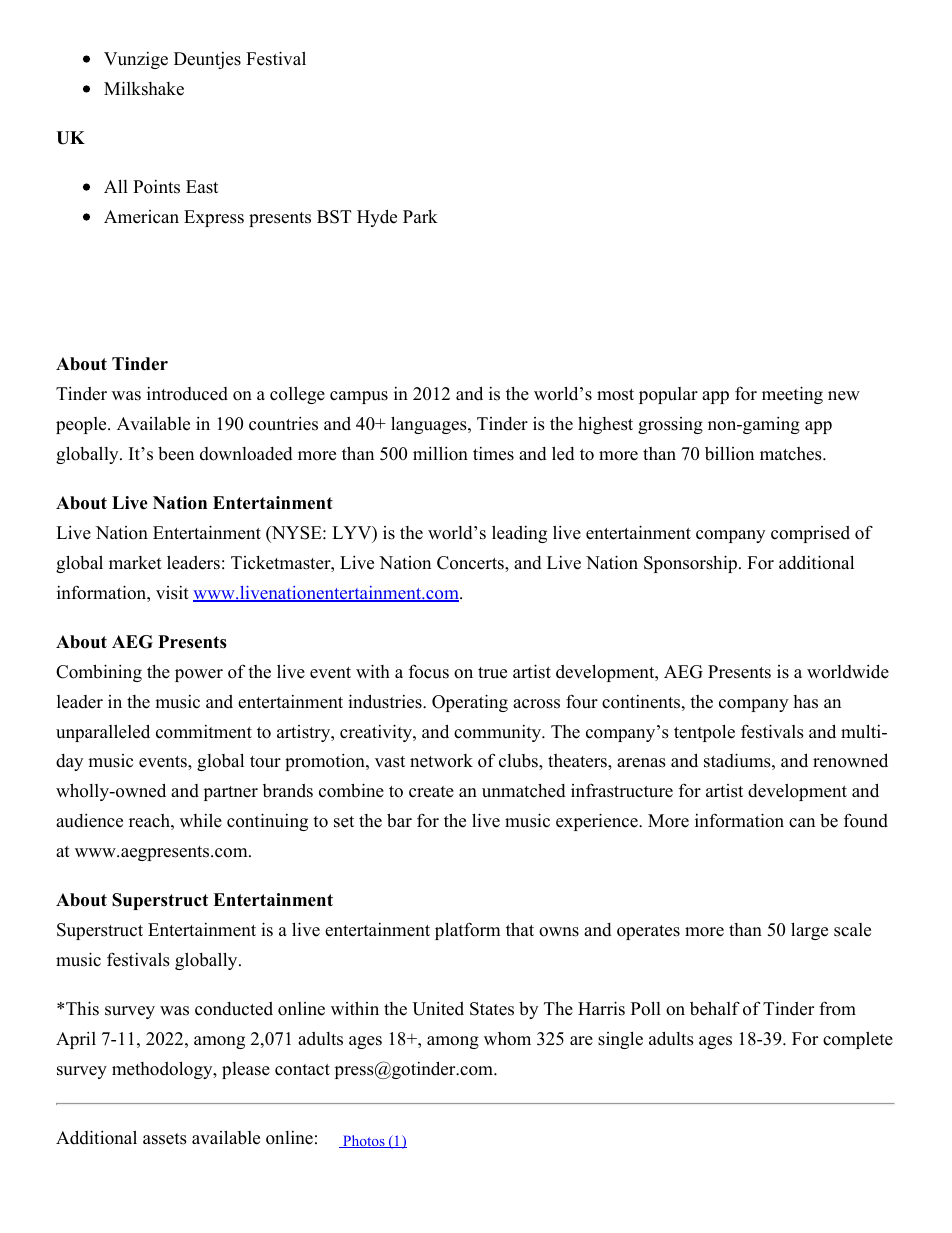 This screenshot has width=952, height=1233. Describe the element at coordinates (420, 216) in the screenshot. I see `Park` at that location.
